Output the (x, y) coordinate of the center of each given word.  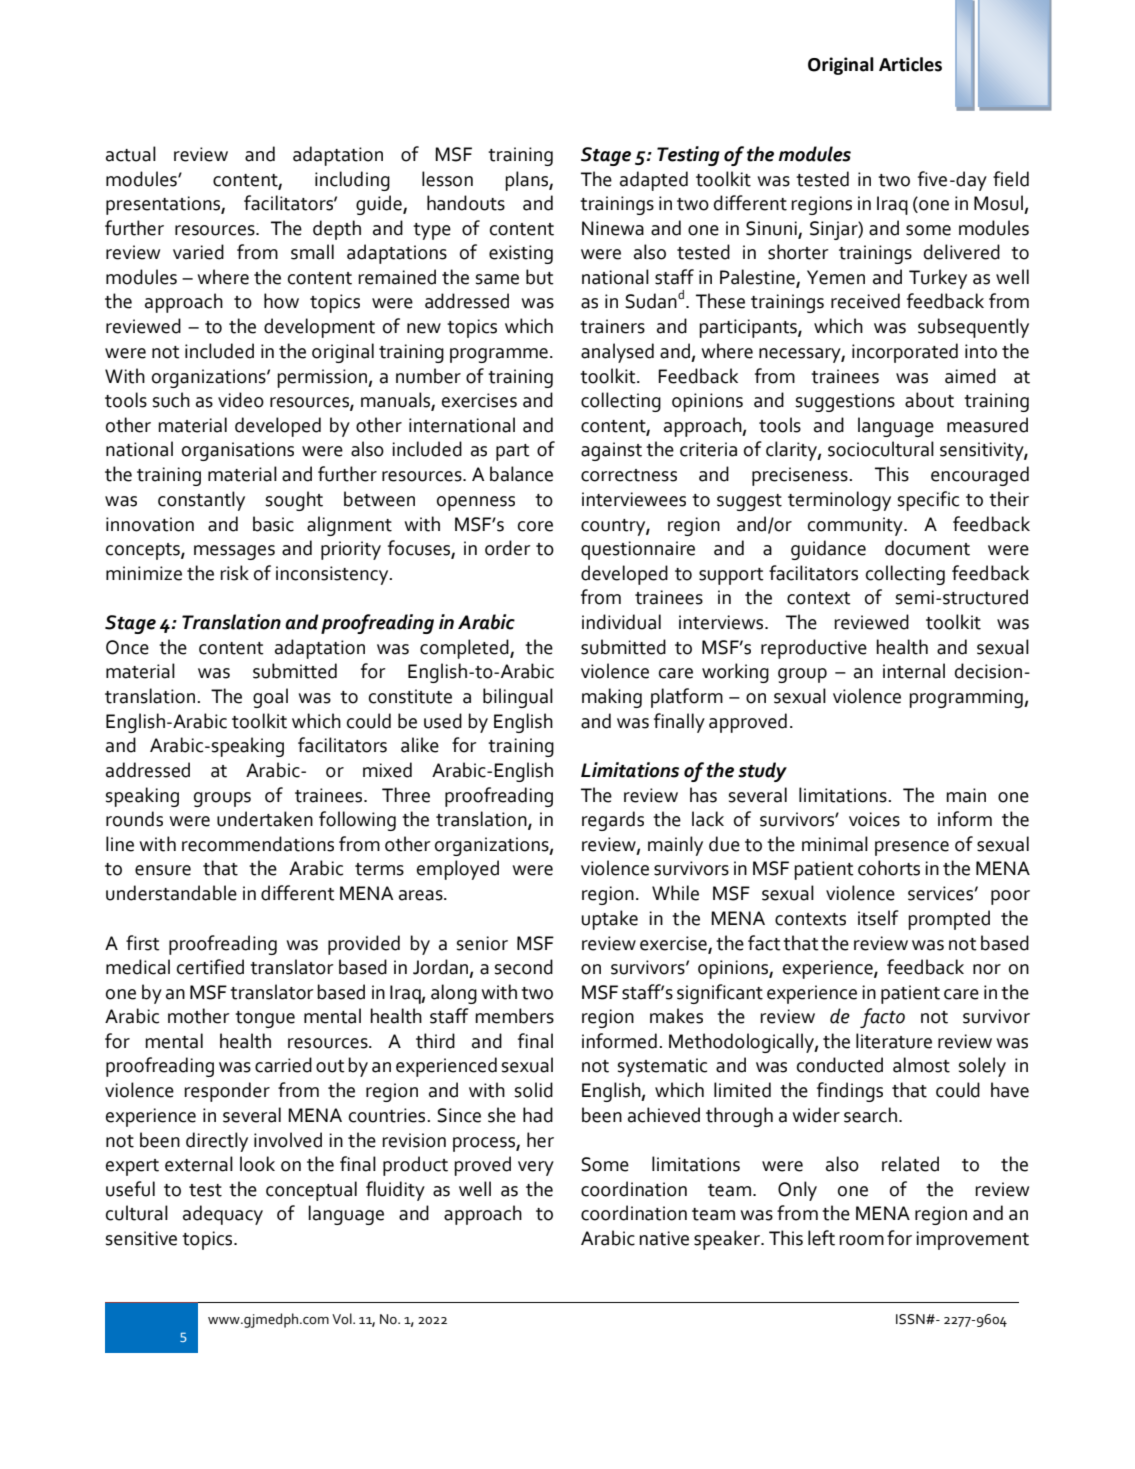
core (535, 526)
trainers (612, 326)
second (524, 967)
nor (987, 969)
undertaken (265, 819)
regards (613, 821)
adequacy (223, 1215)
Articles (910, 64)
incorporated (905, 353)
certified (210, 967)
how (281, 301)
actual (131, 154)
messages (234, 552)
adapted (654, 181)
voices (874, 819)
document (927, 548)
